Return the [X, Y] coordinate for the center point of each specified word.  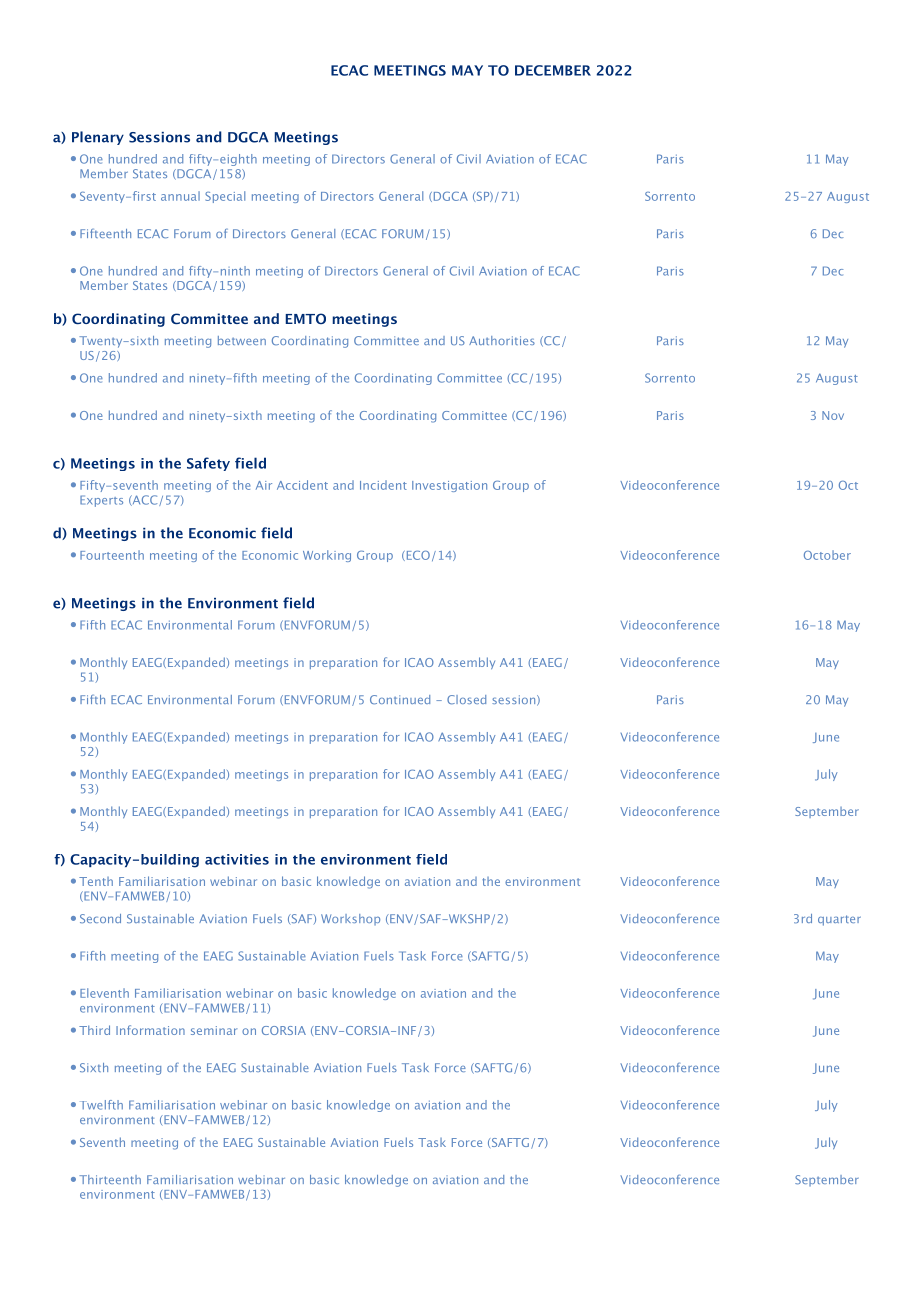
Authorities [502, 340]
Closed [466, 700]
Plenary [98, 138]
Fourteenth [112, 555]
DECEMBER [553, 70]
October [827, 555]
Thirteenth [110, 1179]
